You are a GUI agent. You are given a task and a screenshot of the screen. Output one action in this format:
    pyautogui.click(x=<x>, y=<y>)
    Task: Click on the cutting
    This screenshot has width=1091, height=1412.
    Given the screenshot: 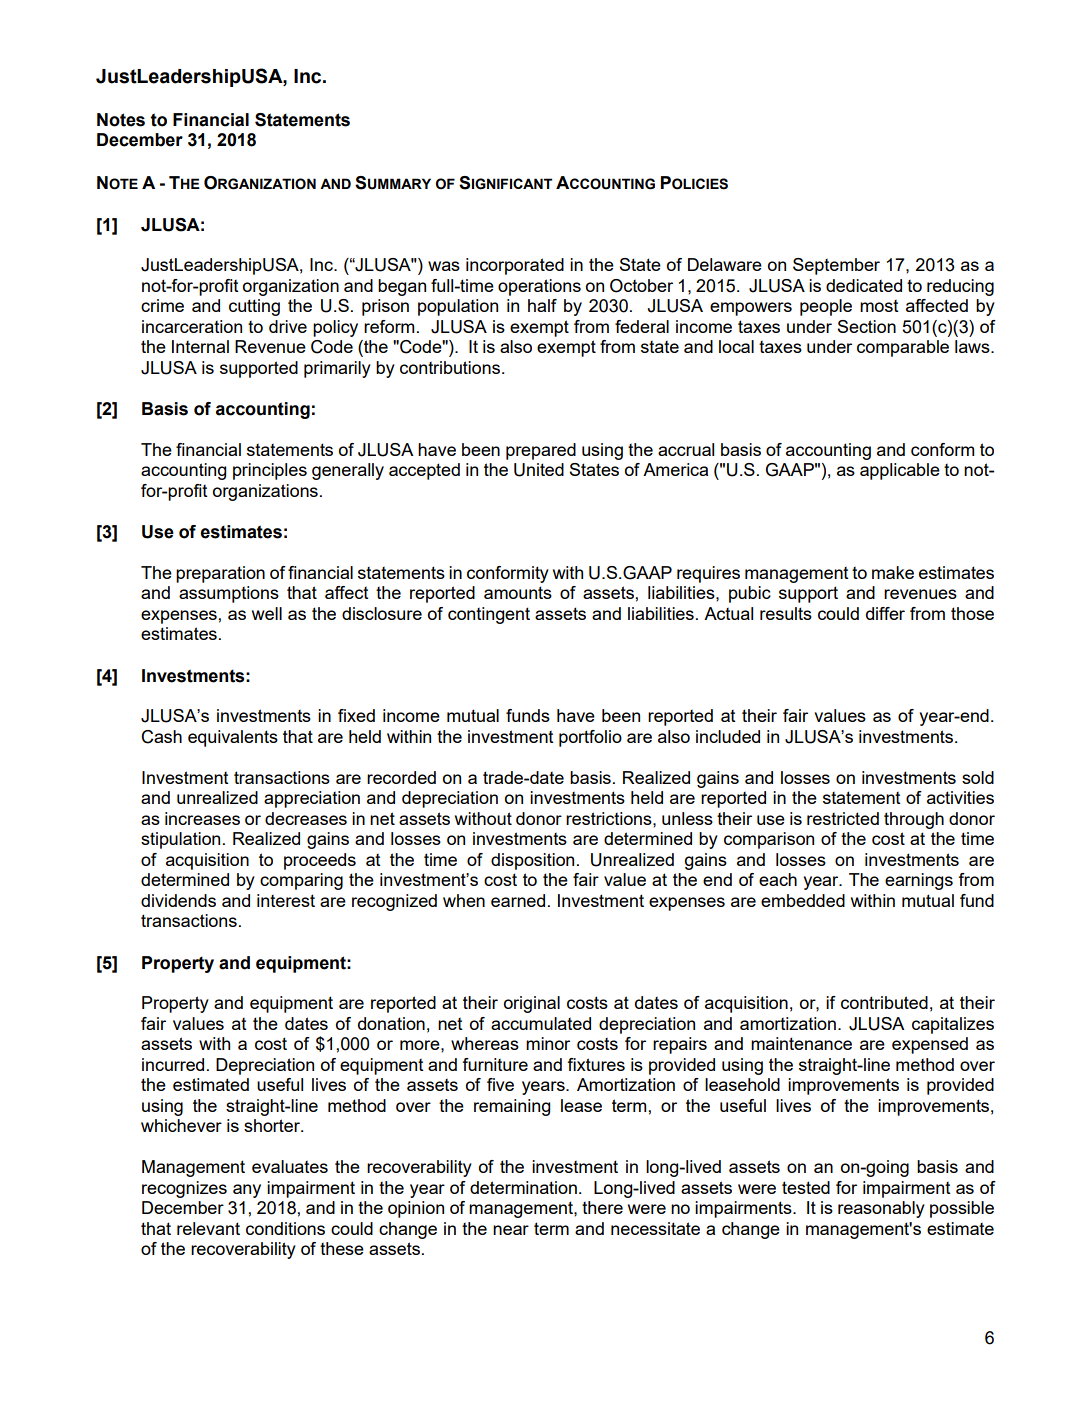 What is the action you would take?
    pyautogui.click(x=254, y=307)
